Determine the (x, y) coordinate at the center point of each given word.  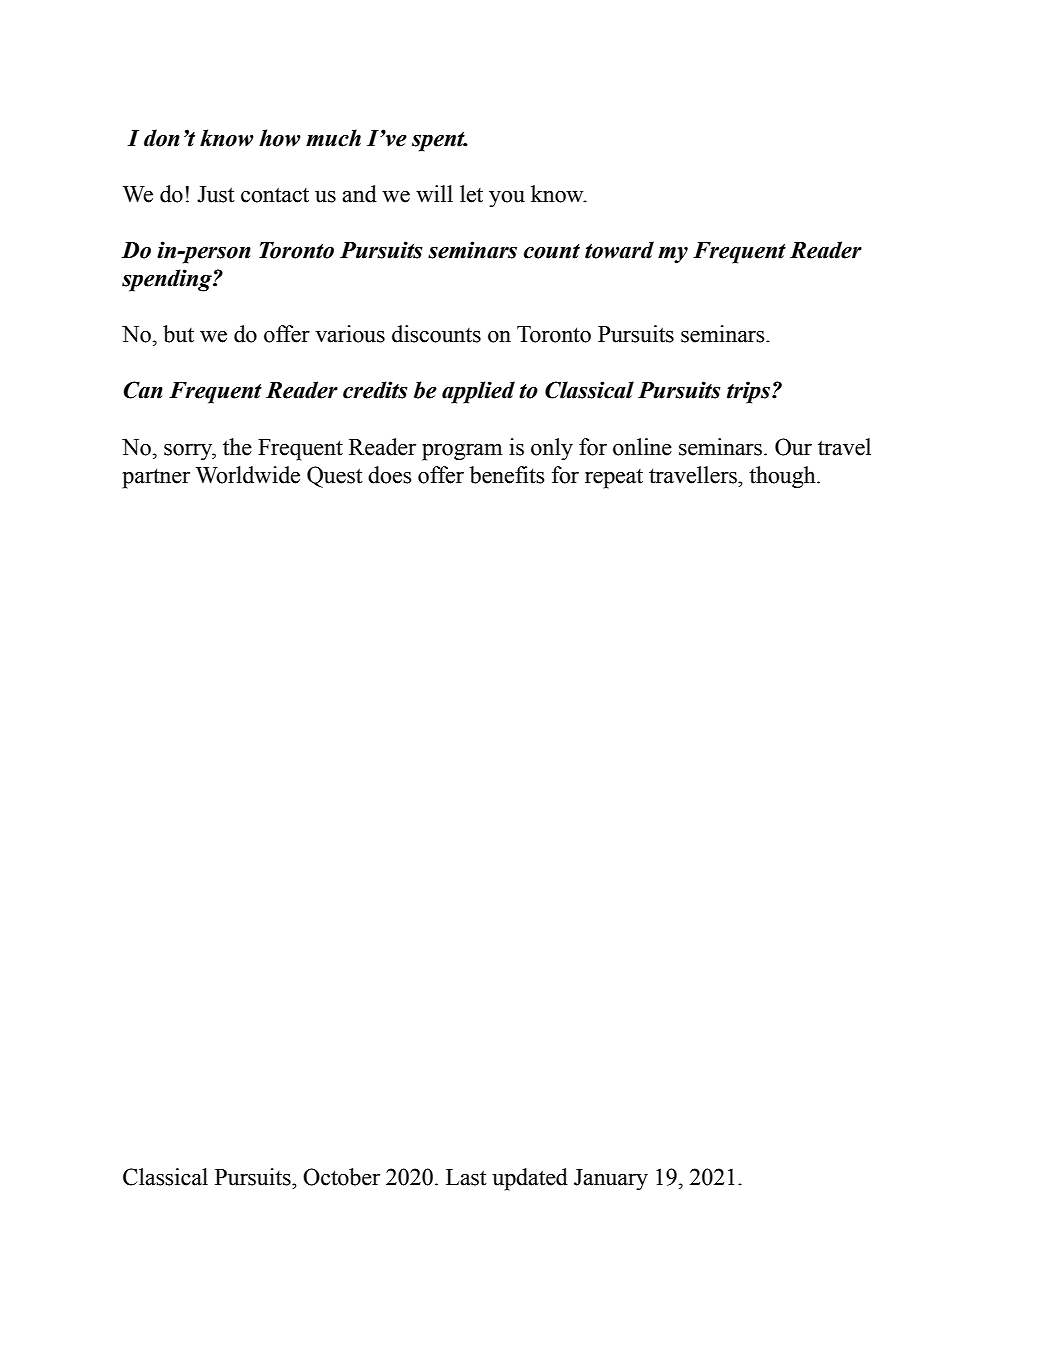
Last (466, 1177)
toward (619, 250)
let (471, 194)
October (341, 1177)
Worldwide (248, 475)
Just (216, 194)
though (783, 477)
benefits (507, 475)
